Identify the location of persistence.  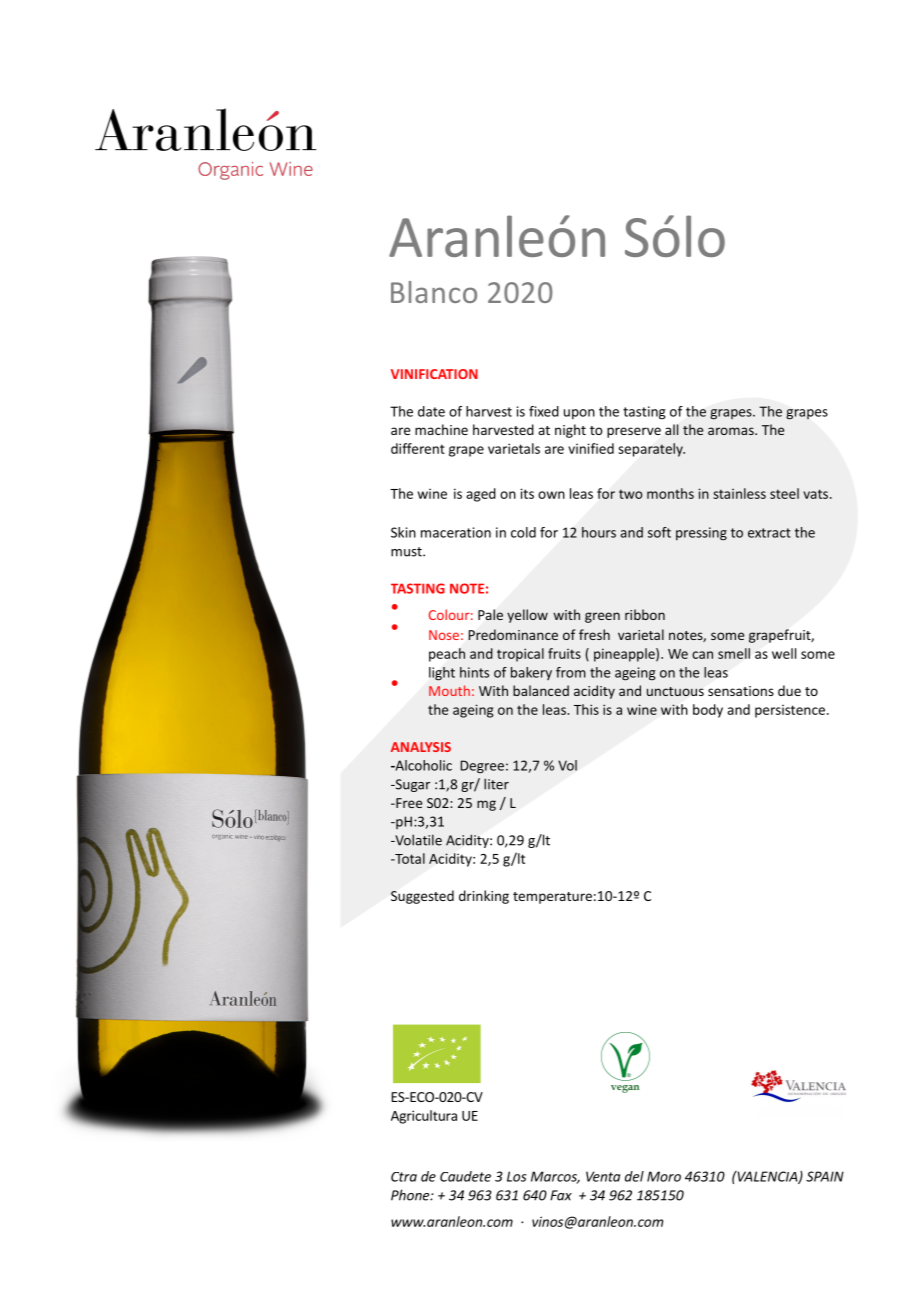
(791, 711).
